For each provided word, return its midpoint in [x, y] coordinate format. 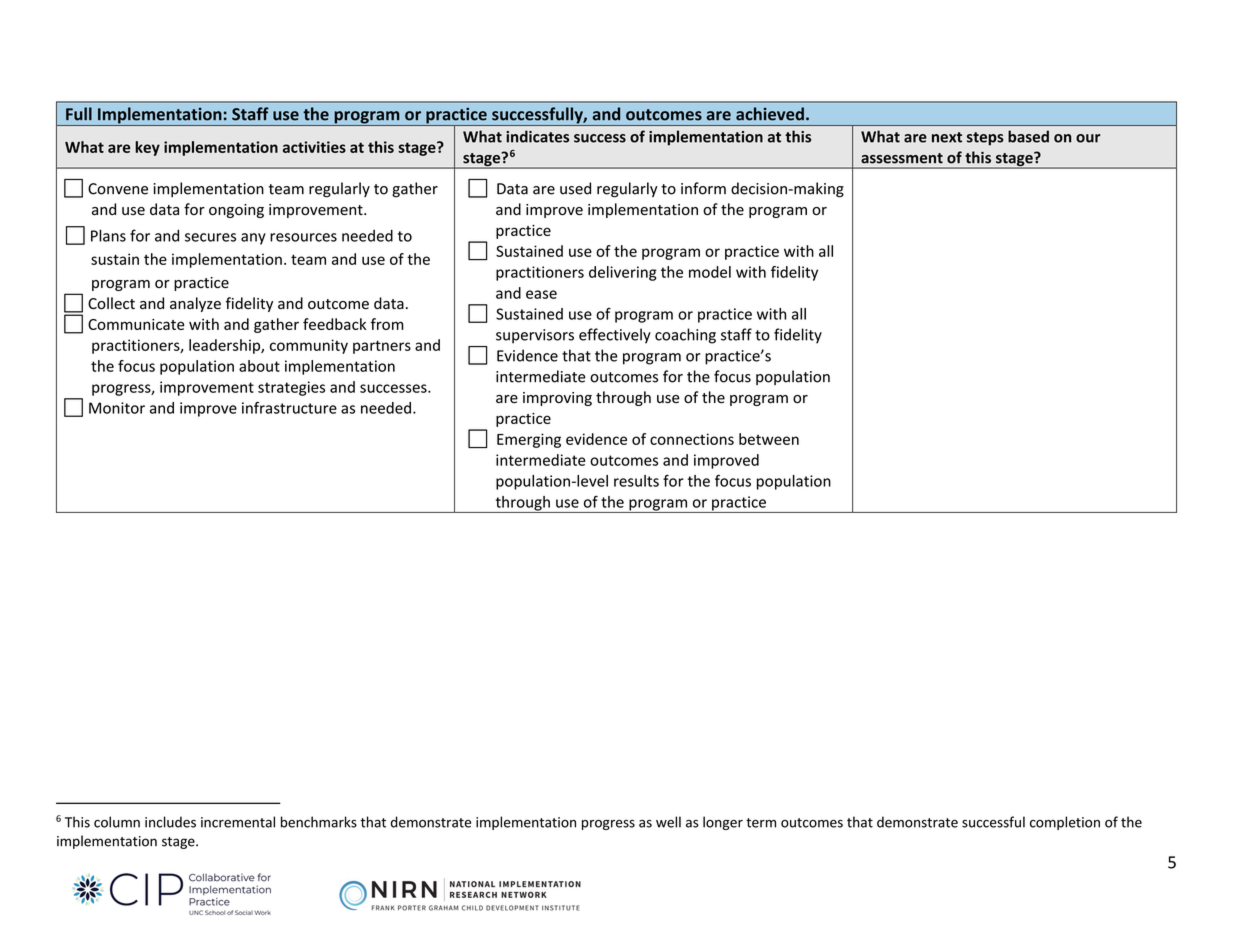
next [947, 137]
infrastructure [289, 408]
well [668, 822]
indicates [537, 136]
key [147, 148]
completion [1065, 823]
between [769, 439]
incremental [238, 822]
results [636, 481]
